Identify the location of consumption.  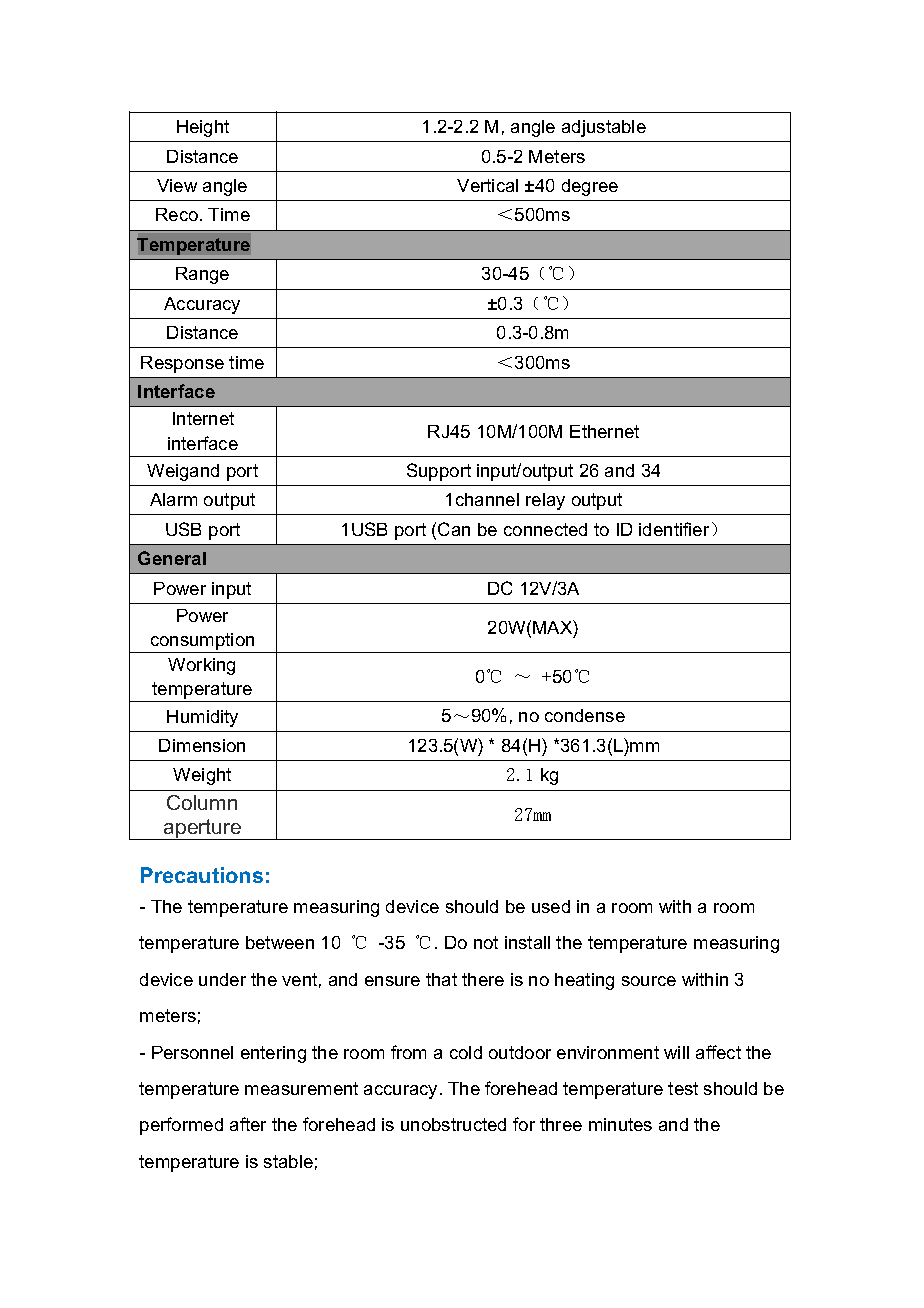
(202, 643).
